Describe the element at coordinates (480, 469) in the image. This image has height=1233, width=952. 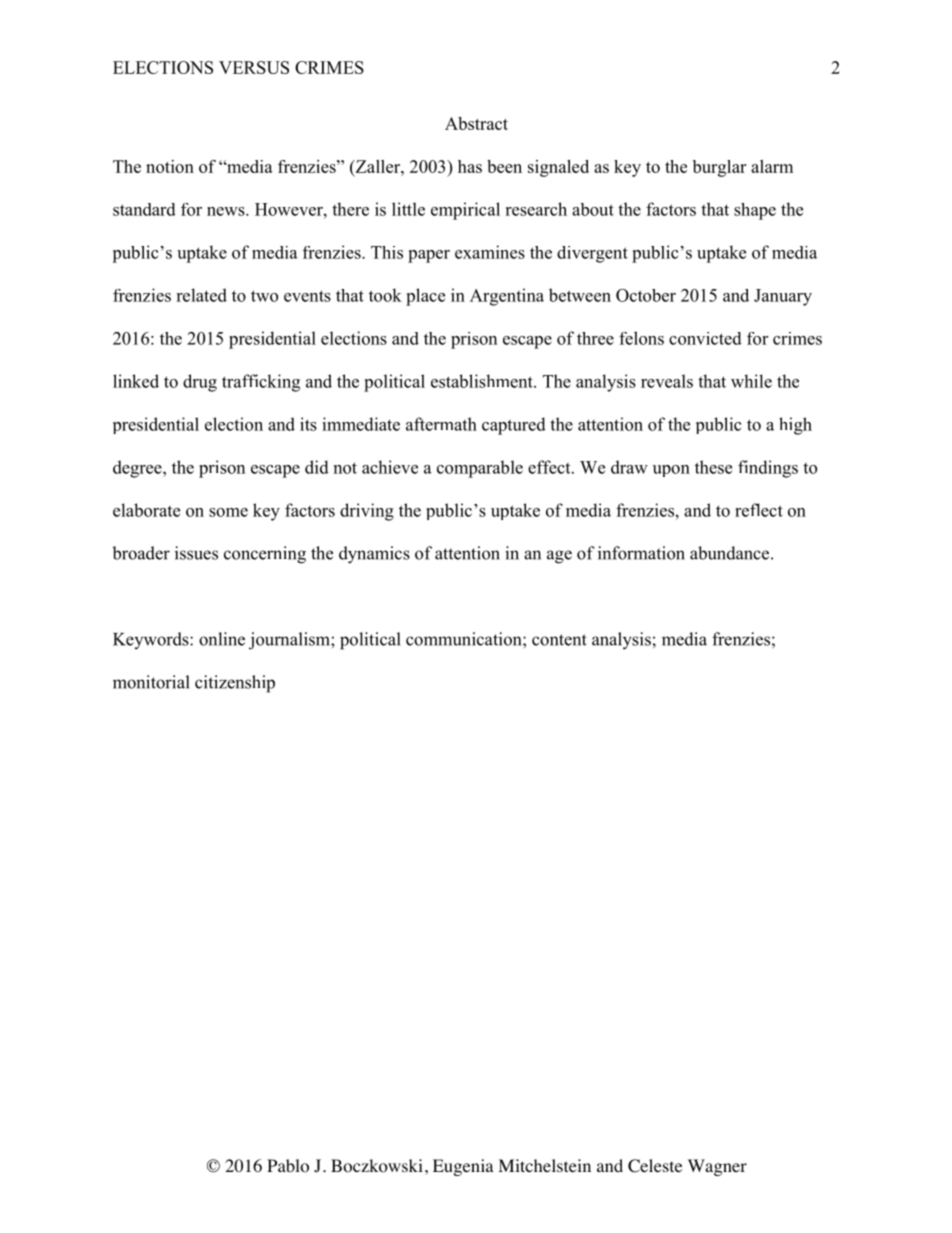
I see `comparable` at that location.
